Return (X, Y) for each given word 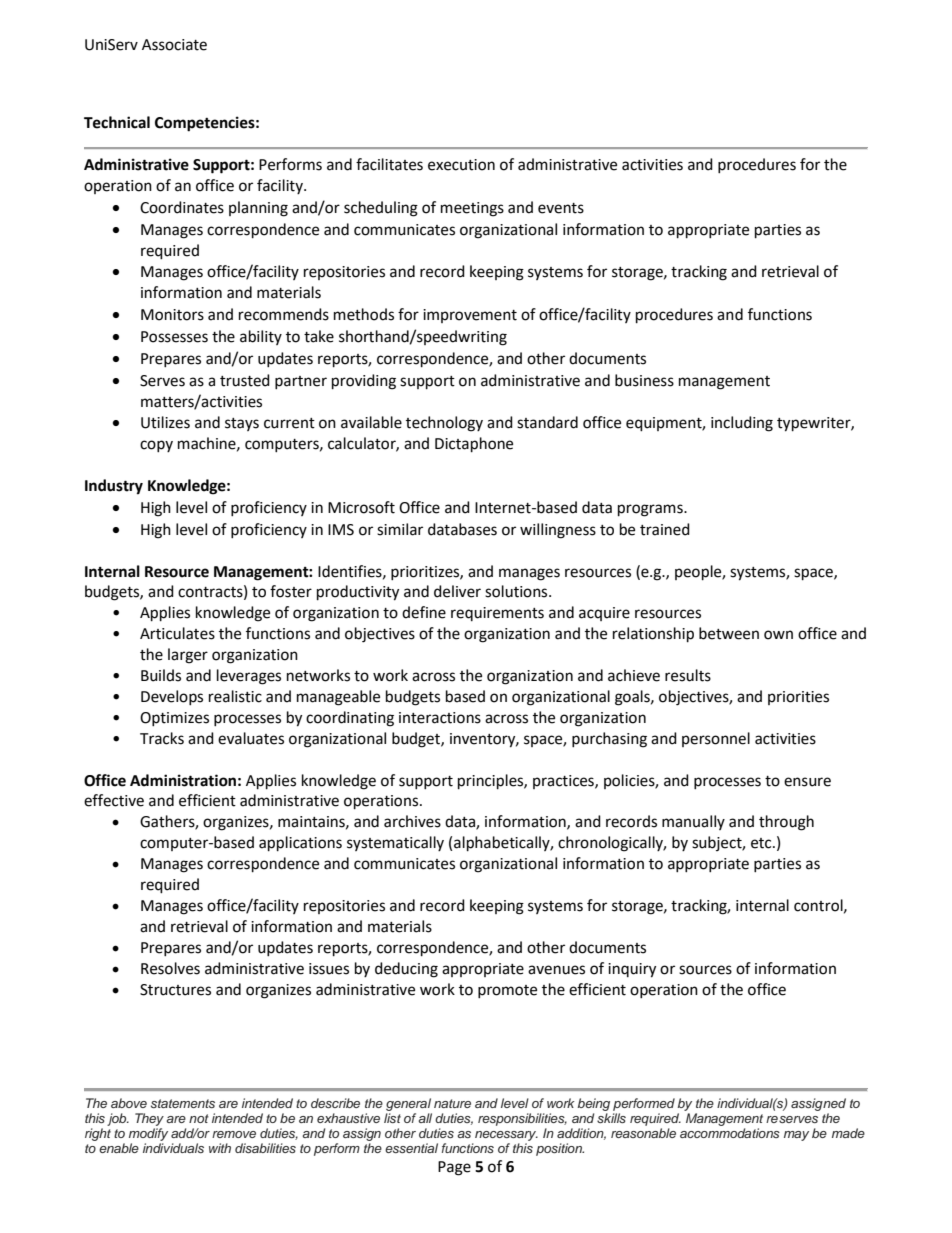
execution (461, 165)
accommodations (730, 1133)
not (199, 1118)
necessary (506, 1136)
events (561, 208)
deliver (457, 591)
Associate (174, 45)
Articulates (177, 633)
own (778, 635)
